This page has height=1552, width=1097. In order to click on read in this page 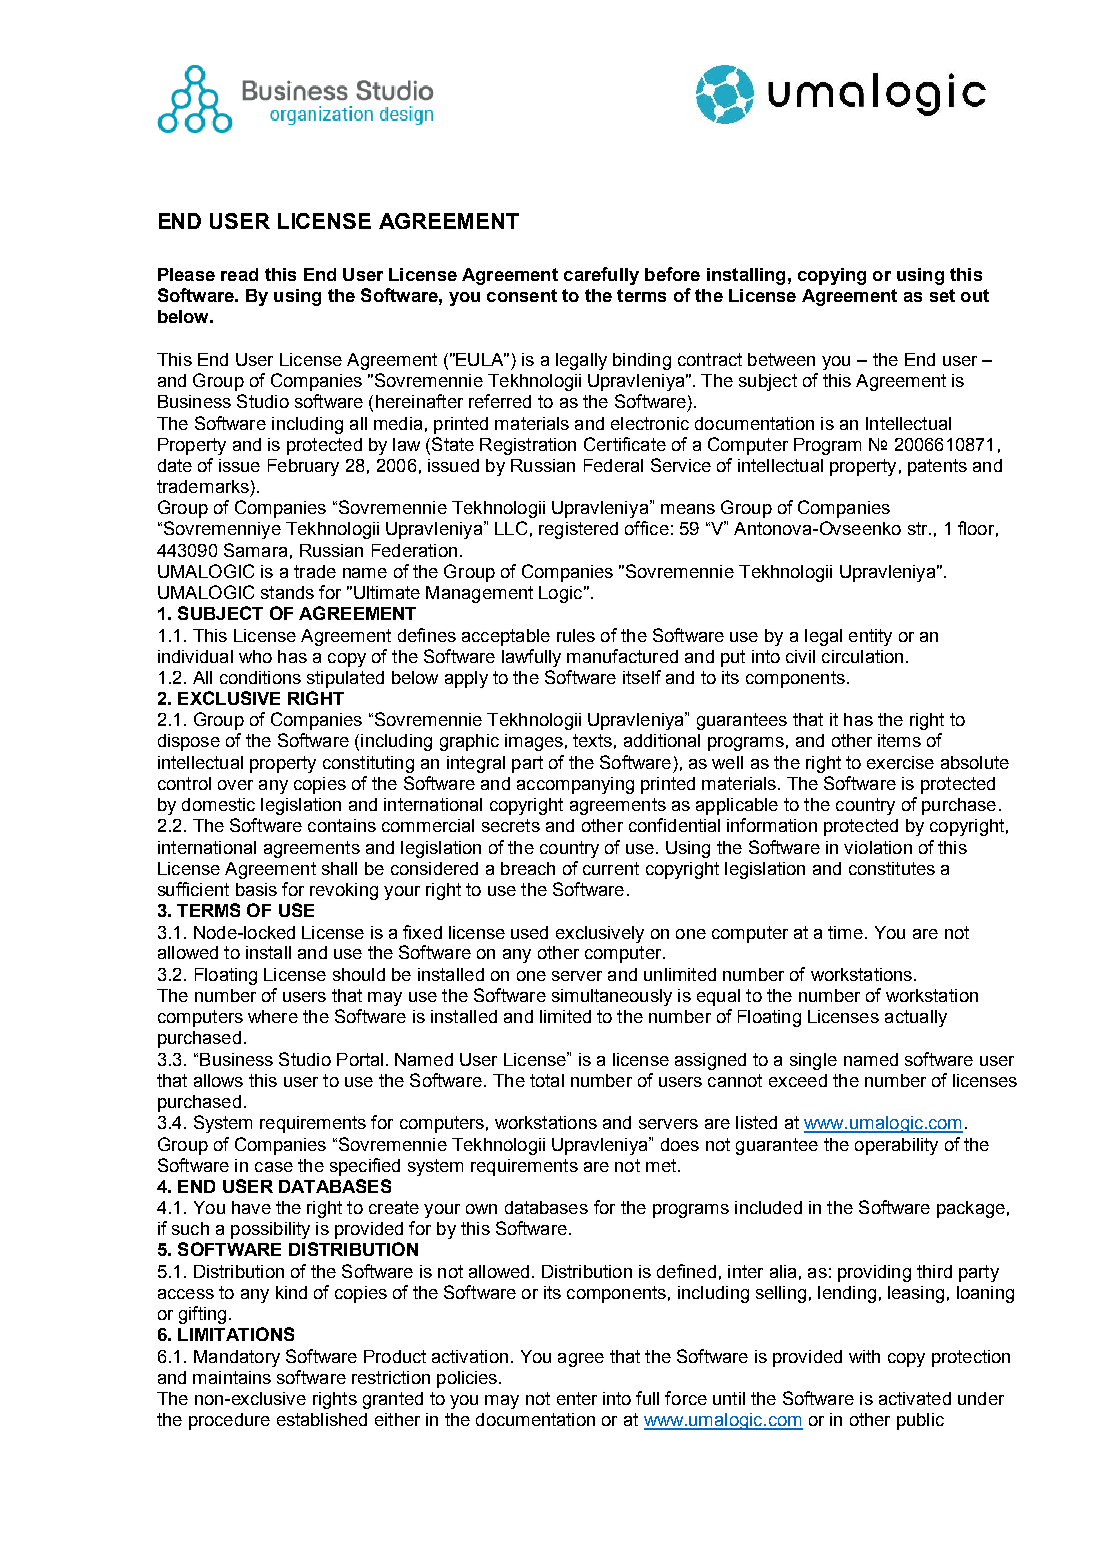, I will do `click(239, 274)`.
